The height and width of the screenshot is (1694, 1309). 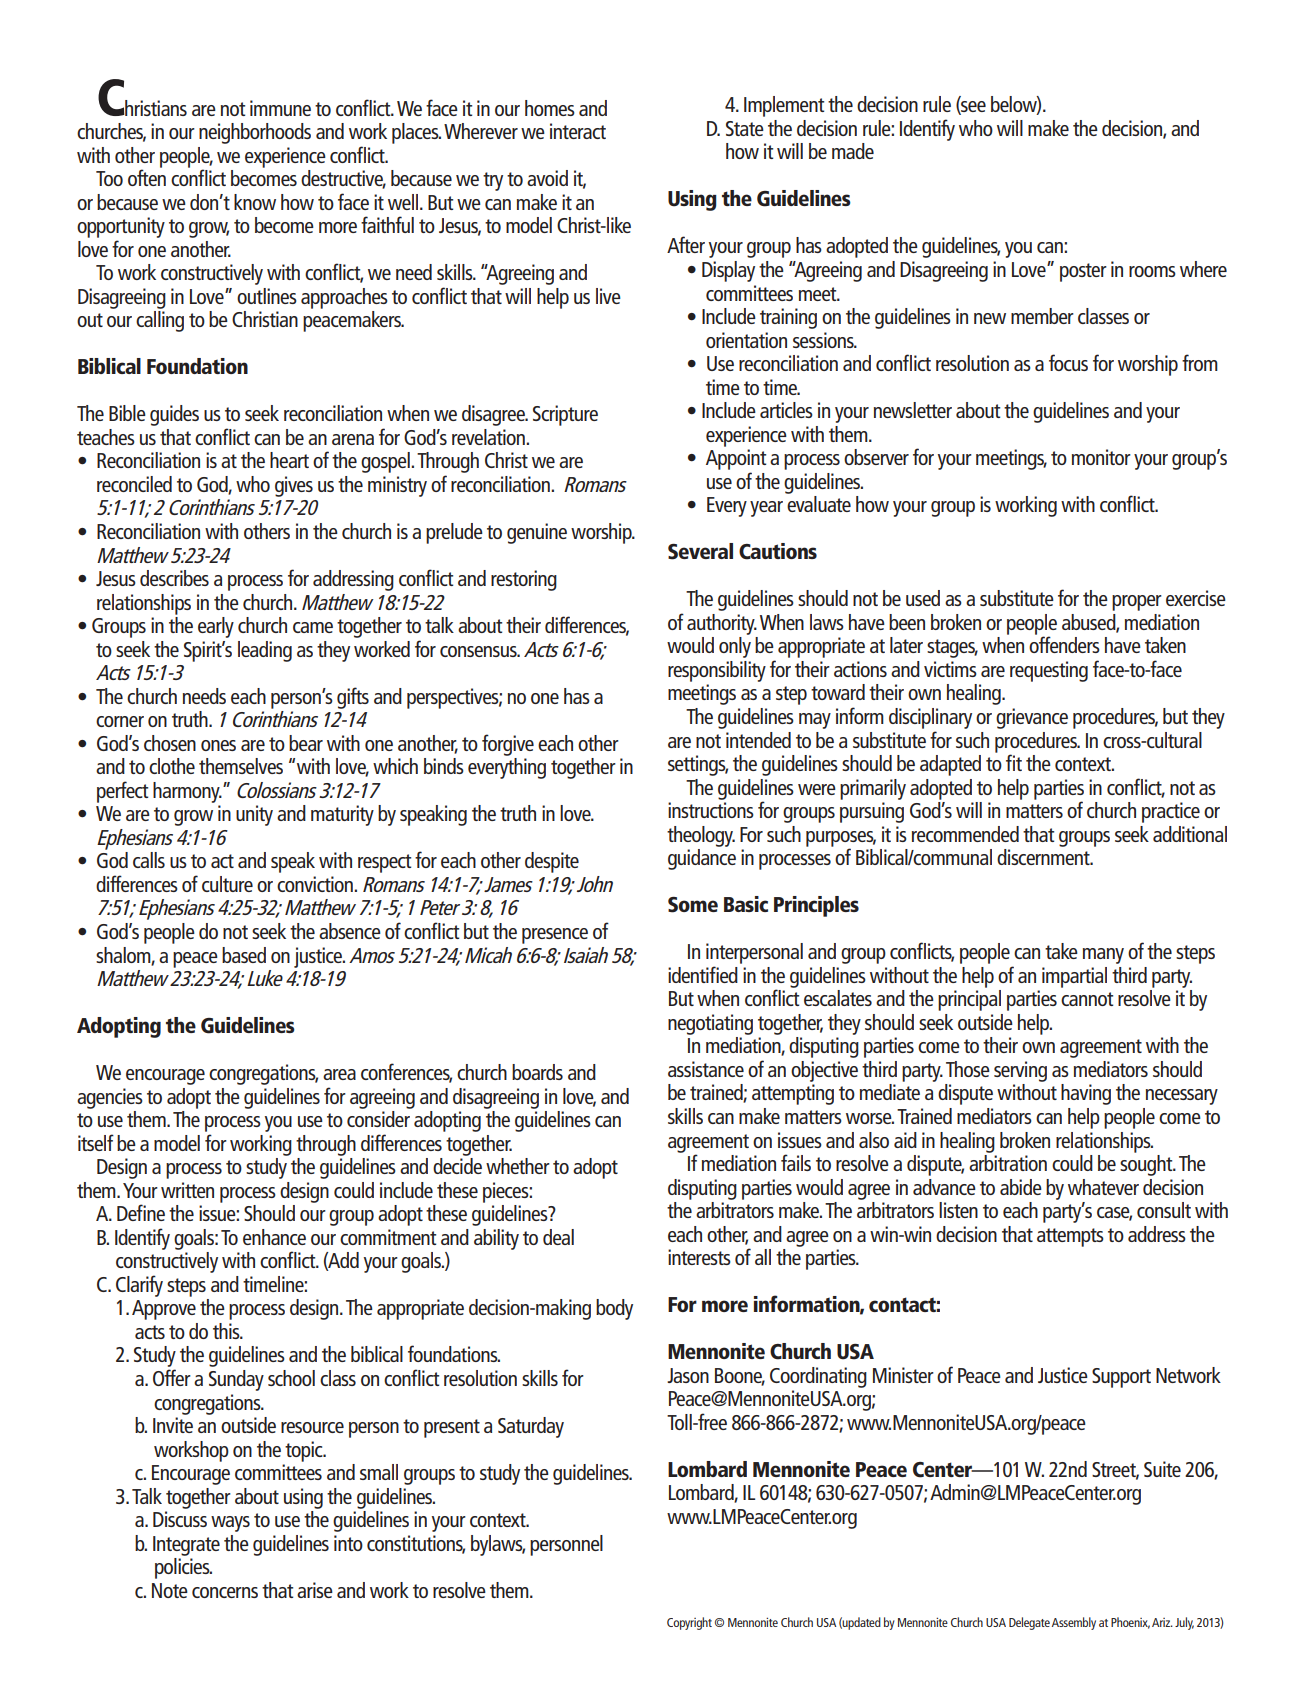 What do you see at coordinates (1070, 1237) in the screenshot?
I see `attempts` at bounding box center [1070, 1237].
